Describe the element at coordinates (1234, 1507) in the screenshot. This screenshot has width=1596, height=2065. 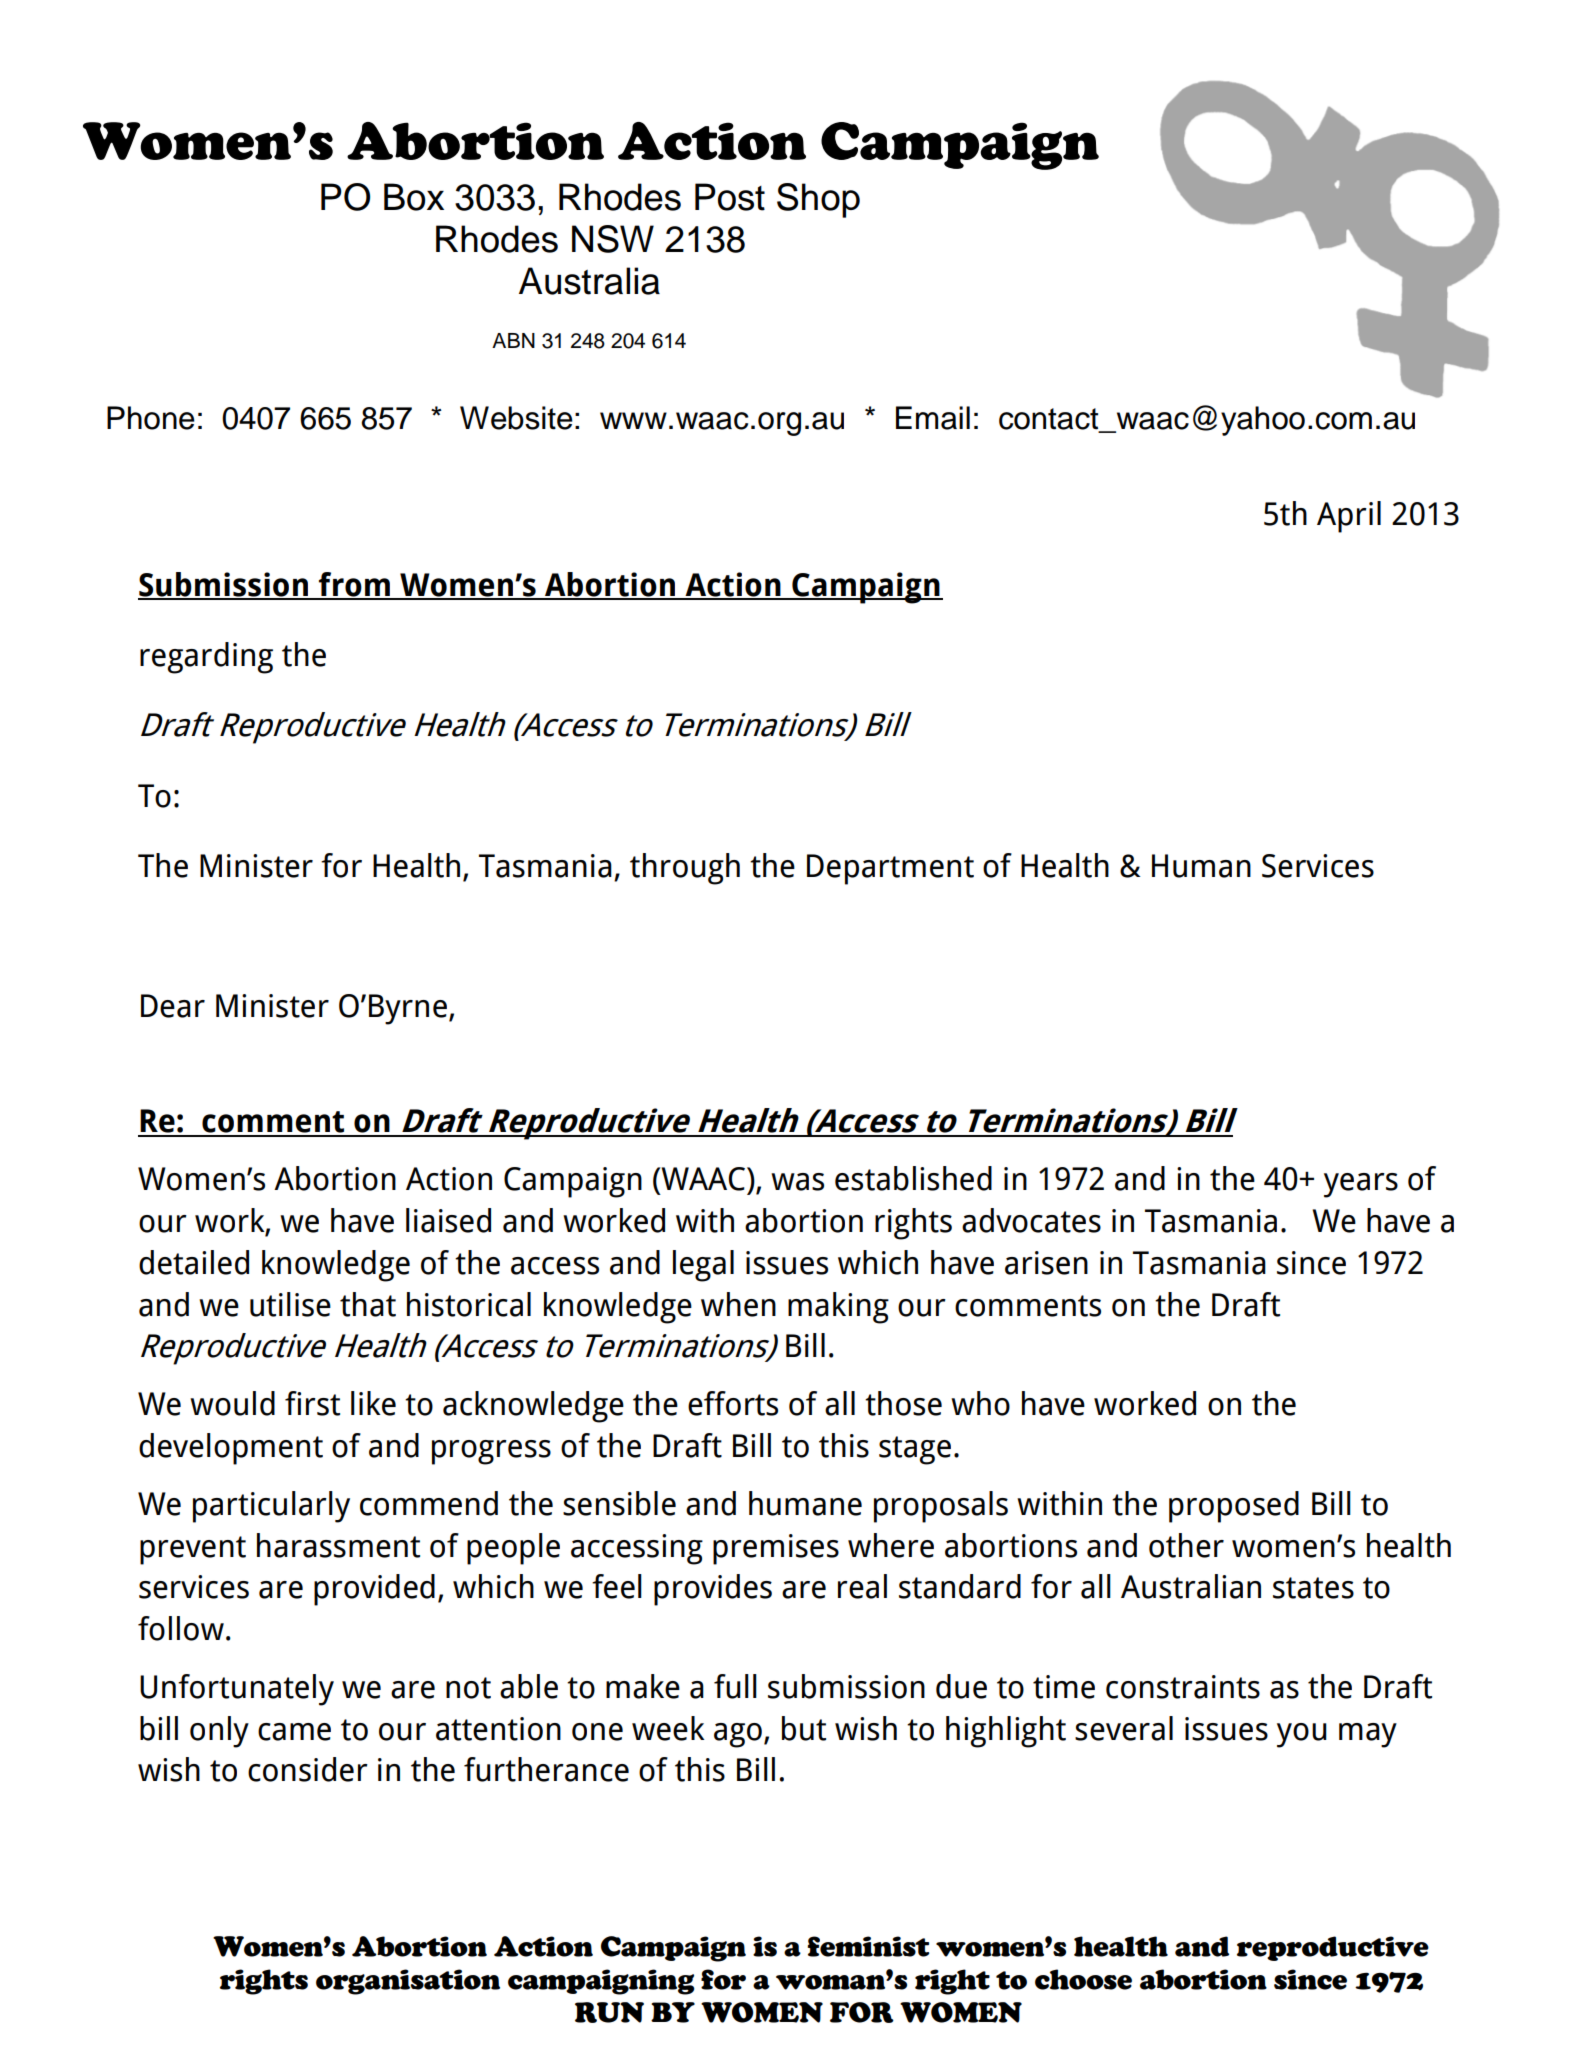
I see `proposed` at that location.
